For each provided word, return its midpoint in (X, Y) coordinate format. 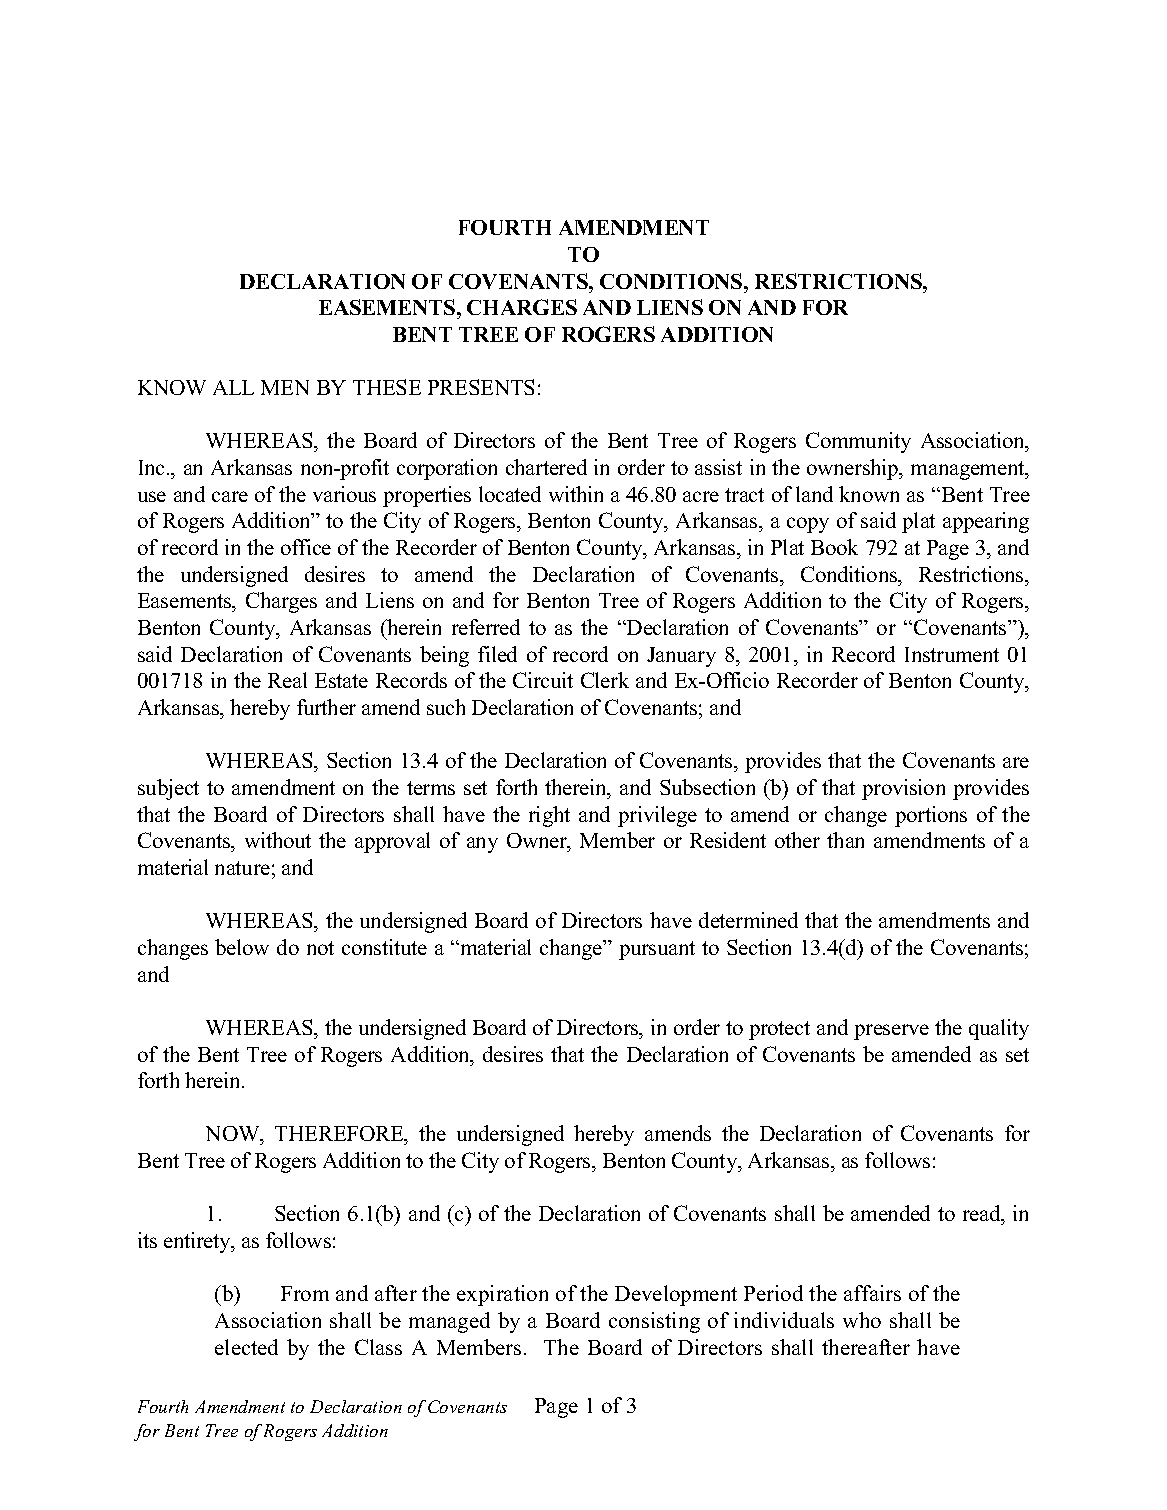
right (549, 816)
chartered (546, 467)
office (306, 547)
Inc (153, 467)
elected (246, 1347)
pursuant (657, 950)
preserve (891, 1032)
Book (834, 547)
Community (858, 442)
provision (903, 789)
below (242, 947)
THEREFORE (340, 1135)
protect (779, 1030)
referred (486, 627)
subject (168, 789)
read (983, 1215)
